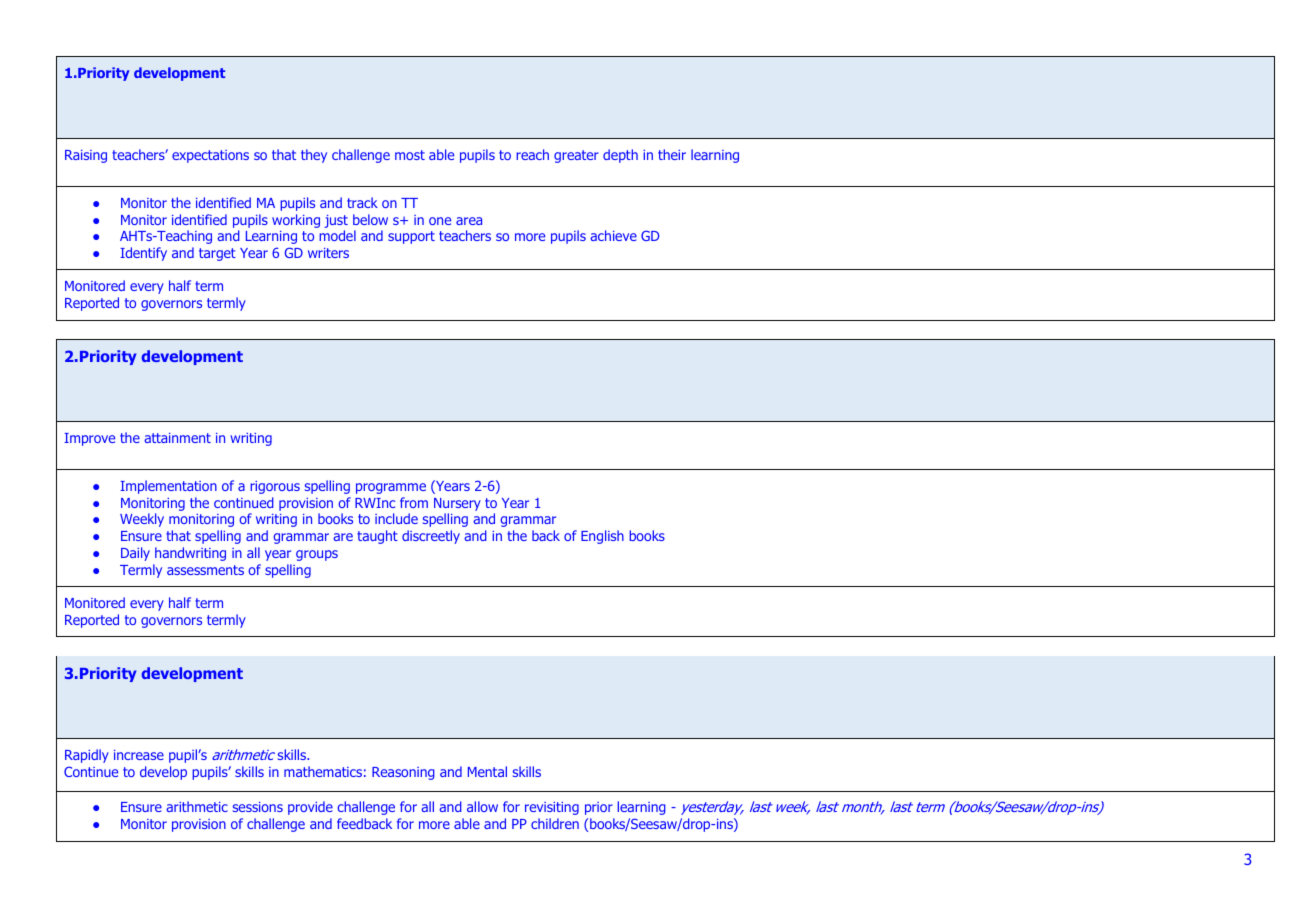 This document has width=1308, height=924. Describe the element at coordinates (552, 808) in the document. I see `revisiting` at that location.
